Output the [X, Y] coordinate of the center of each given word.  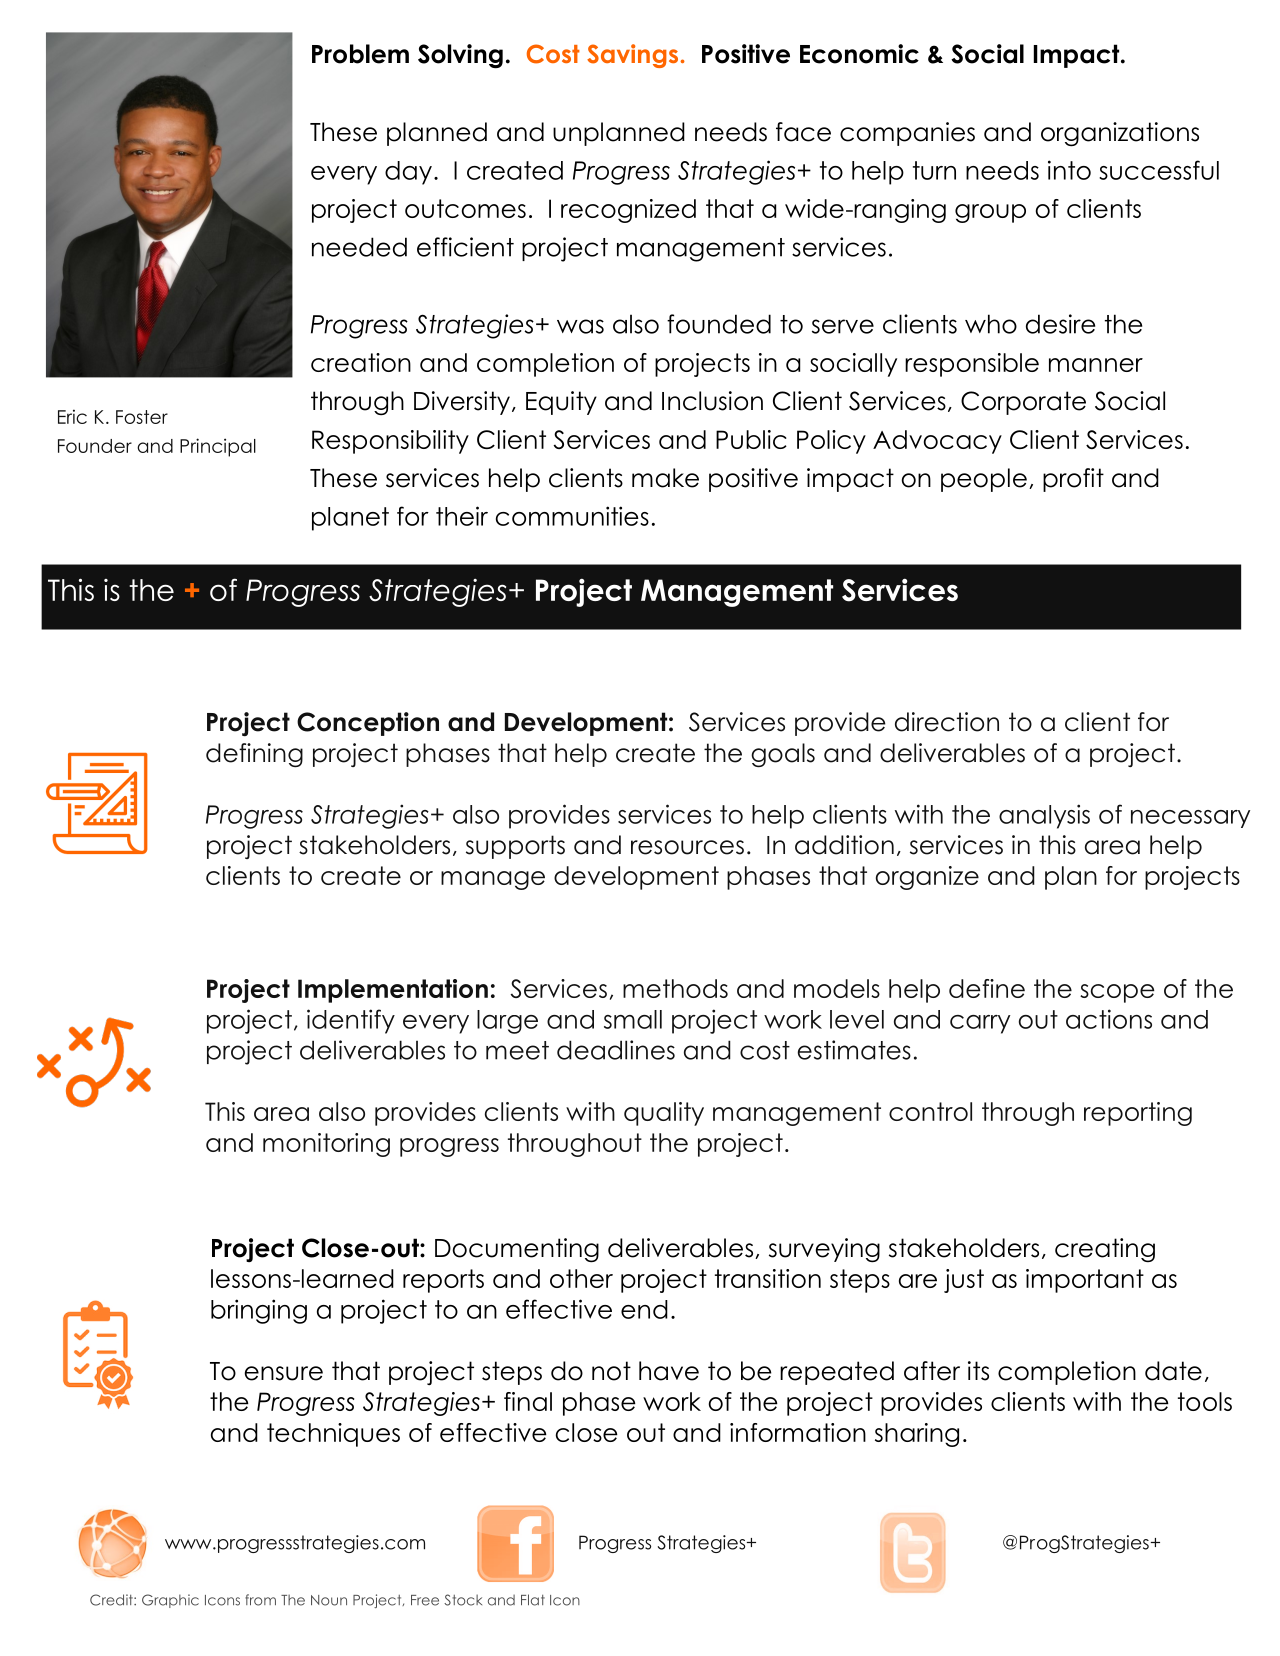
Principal [218, 447]
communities [572, 516]
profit [1073, 480]
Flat [533, 1600]
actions [1109, 1019]
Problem [360, 54]
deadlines [616, 1050]
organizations [1120, 134]
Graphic [170, 1601]
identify [351, 1021]
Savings [634, 56]
